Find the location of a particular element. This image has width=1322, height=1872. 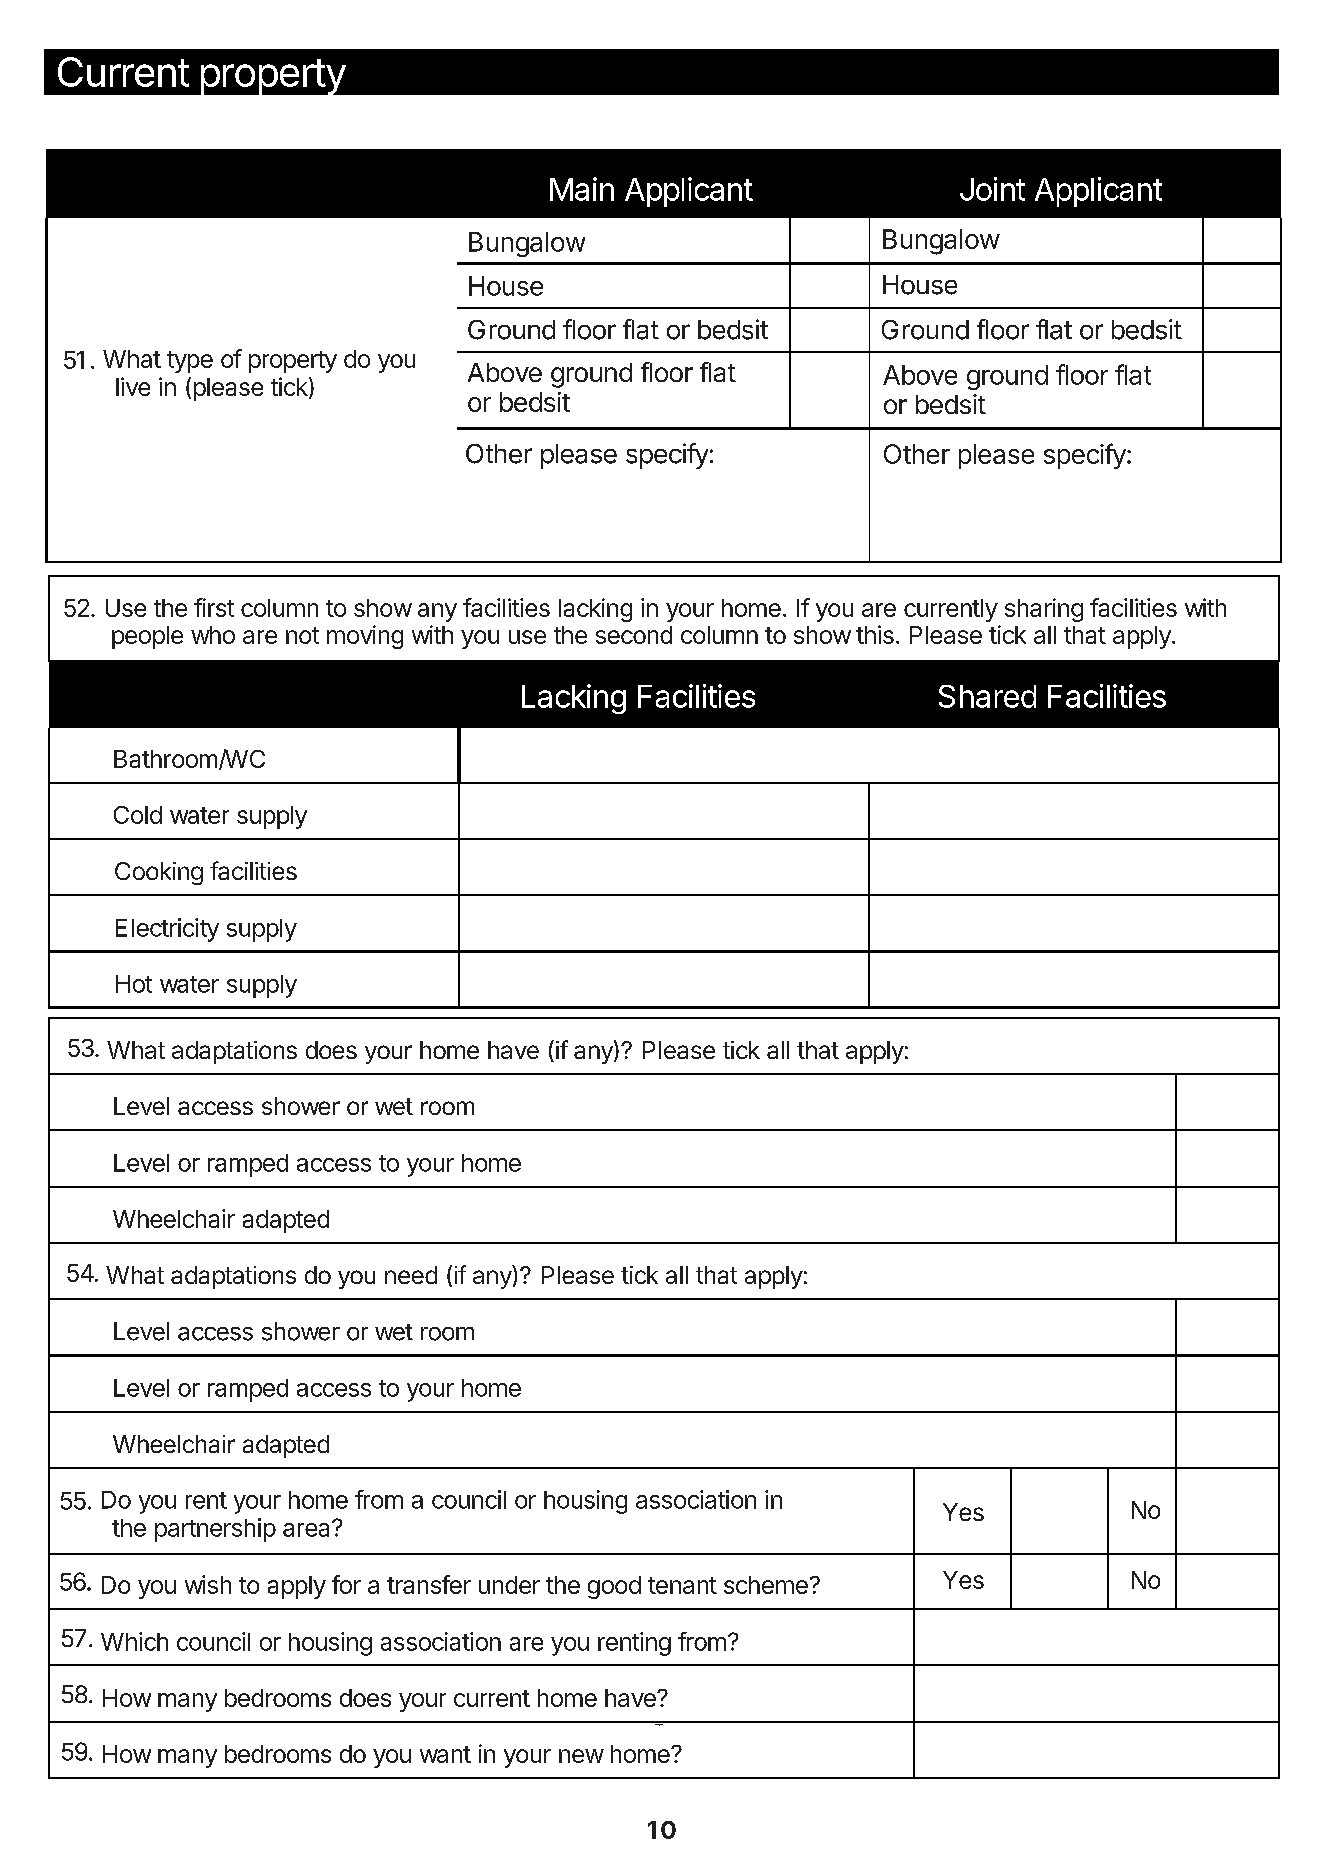

tenant is located at coordinates (682, 1585).
